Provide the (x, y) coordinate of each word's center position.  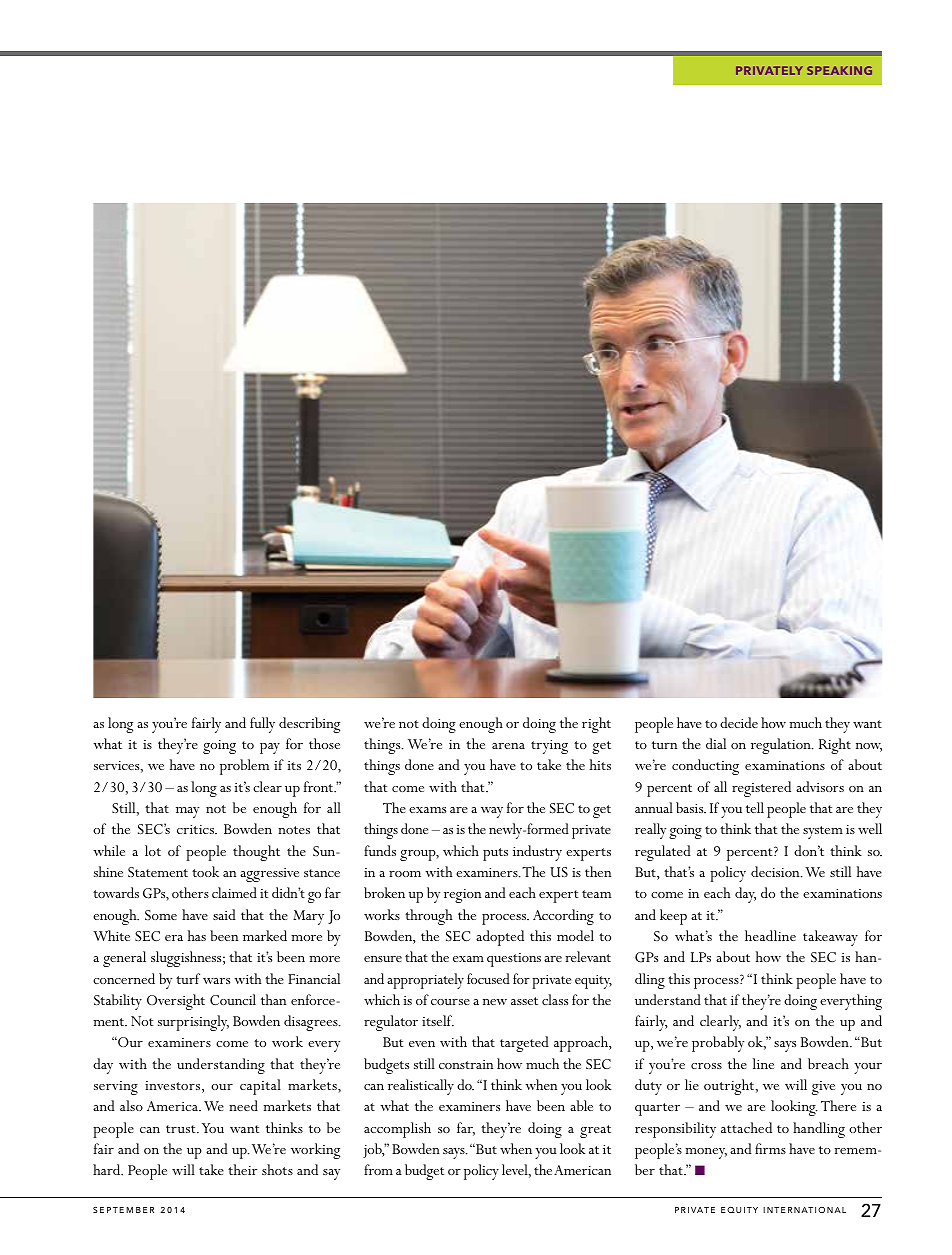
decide (739, 722)
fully (262, 725)
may (187, 812)
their (242, 1169)
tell (755, 807)
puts (495, 854)
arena (508, 746)
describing (309, 725)
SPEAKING (839, 70)
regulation (782, 746)
